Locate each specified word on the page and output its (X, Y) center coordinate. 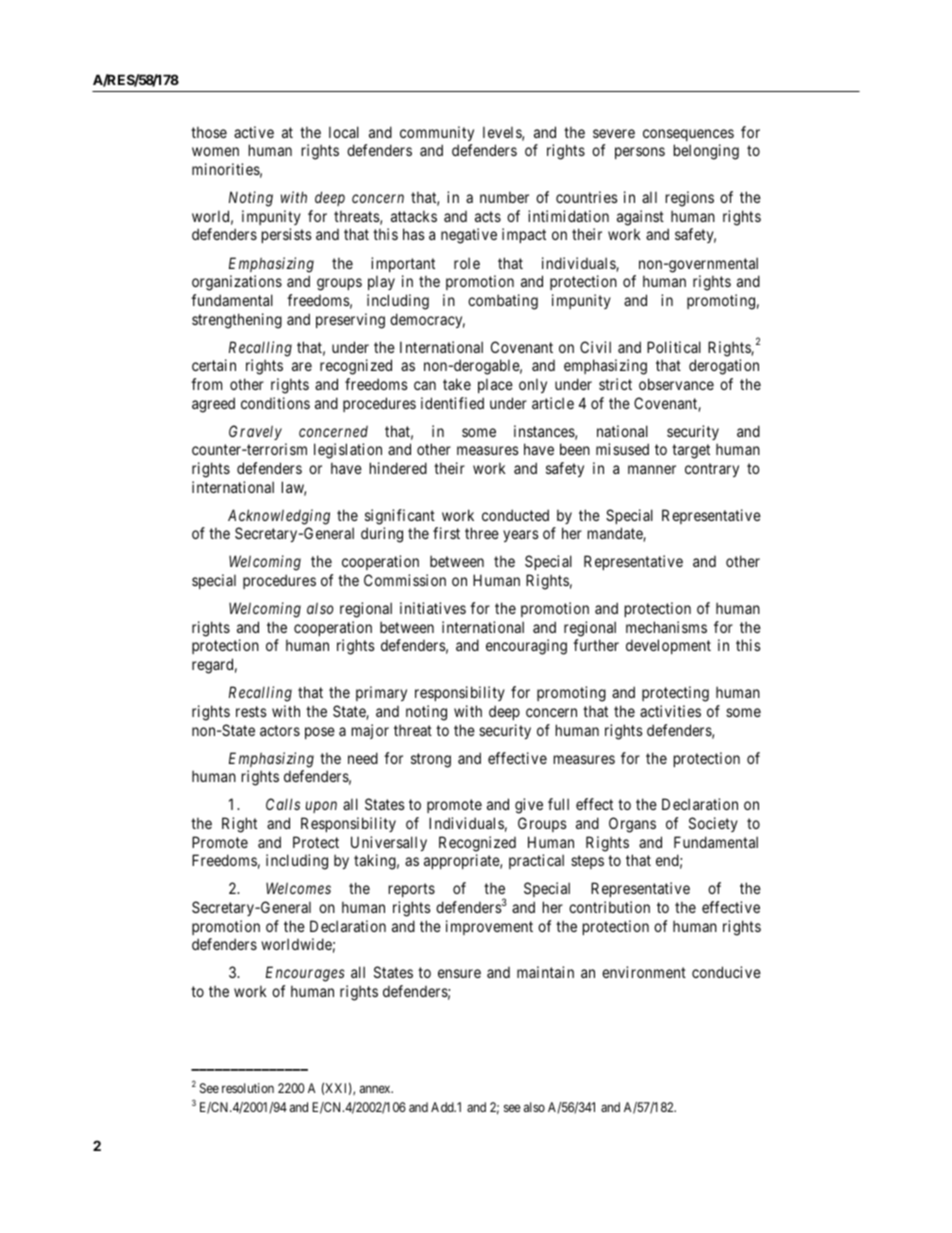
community (437, 133)
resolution (248, 1088)
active (254, 132)
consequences (688, 135)
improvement (489, 927)
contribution (609, 907)
